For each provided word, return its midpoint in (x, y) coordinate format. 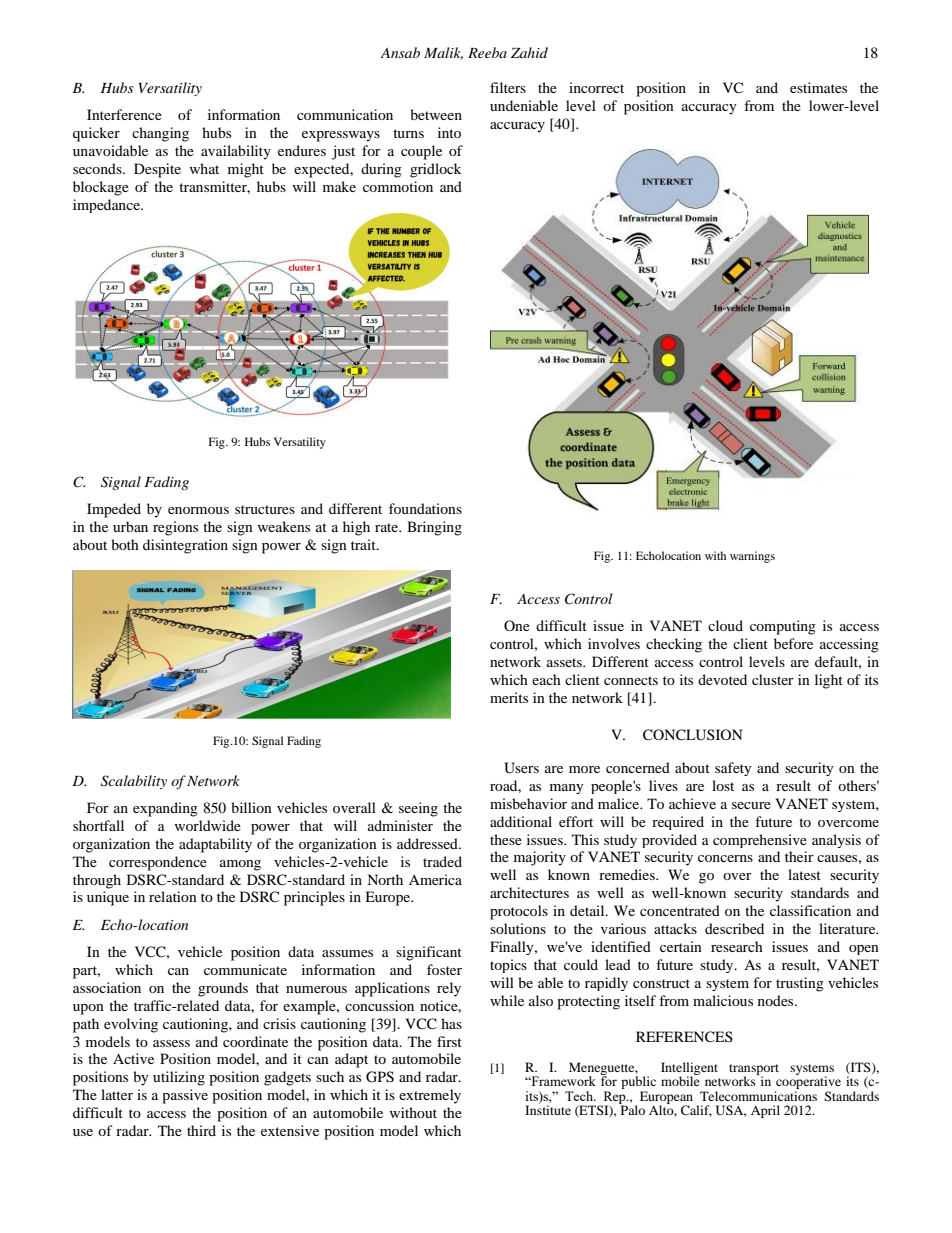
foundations (425, 508)
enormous (198, 510)
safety (733, 769)
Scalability (134, 782)
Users (521, 768)
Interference (124, 114)
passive (185, 1096)
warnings (752, 557)
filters (508, 87)
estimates (818, 87)
